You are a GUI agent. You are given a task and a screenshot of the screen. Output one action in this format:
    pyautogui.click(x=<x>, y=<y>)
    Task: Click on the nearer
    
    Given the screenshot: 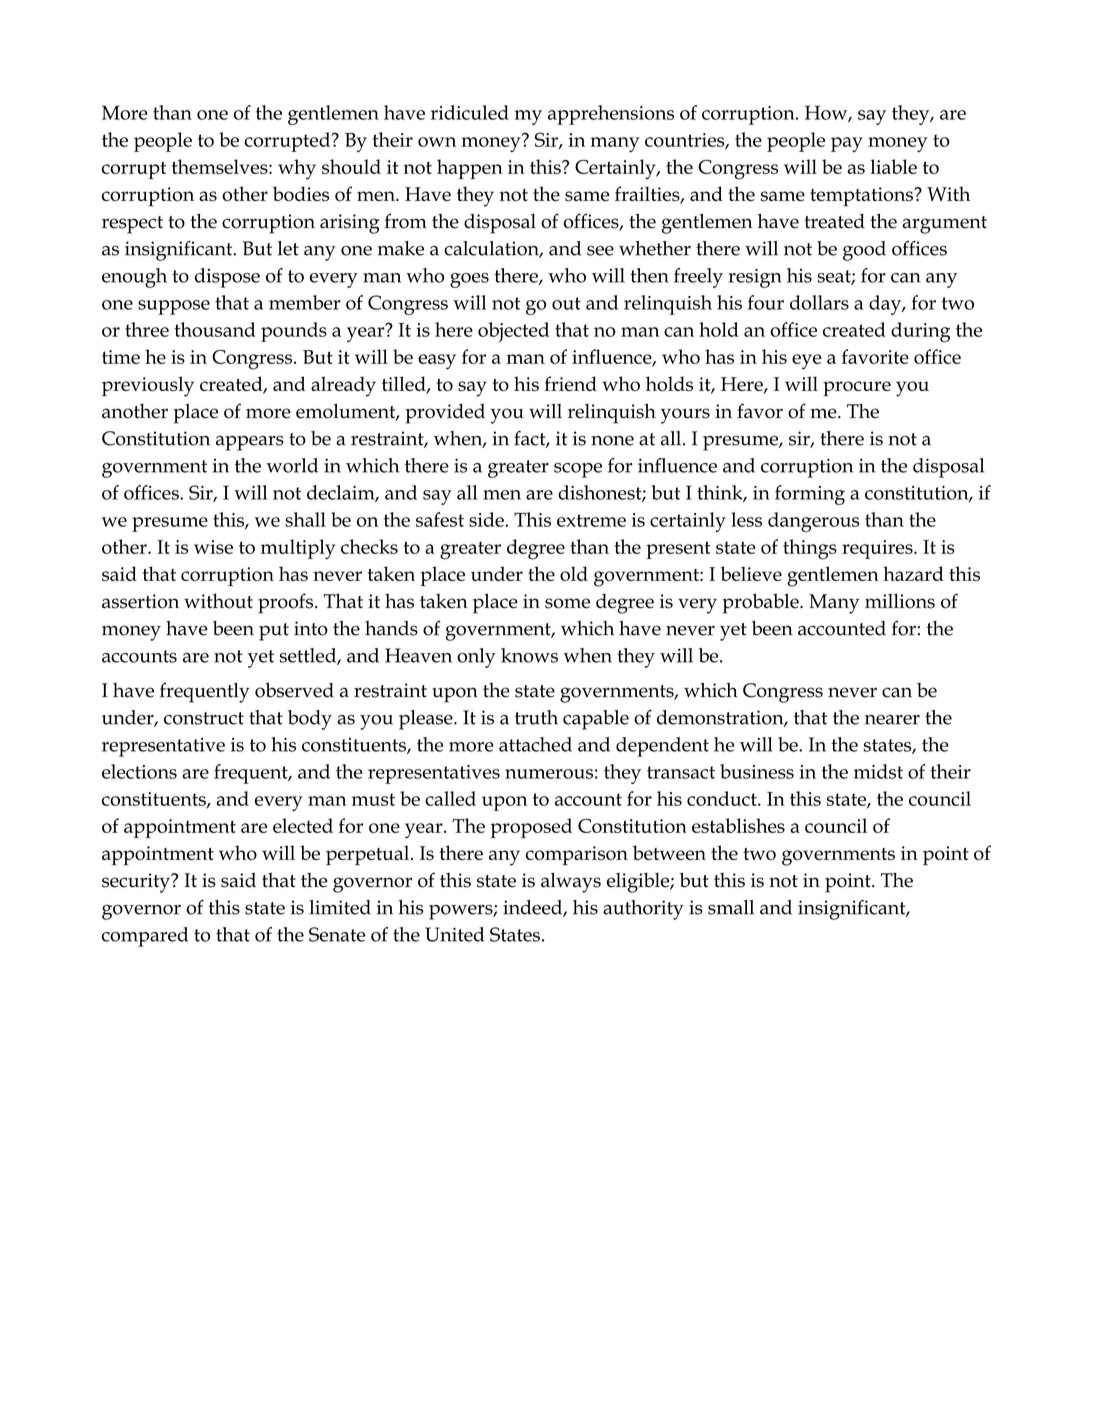 What is the action you would take?
    pyautogui.click(x=892, y=720)
